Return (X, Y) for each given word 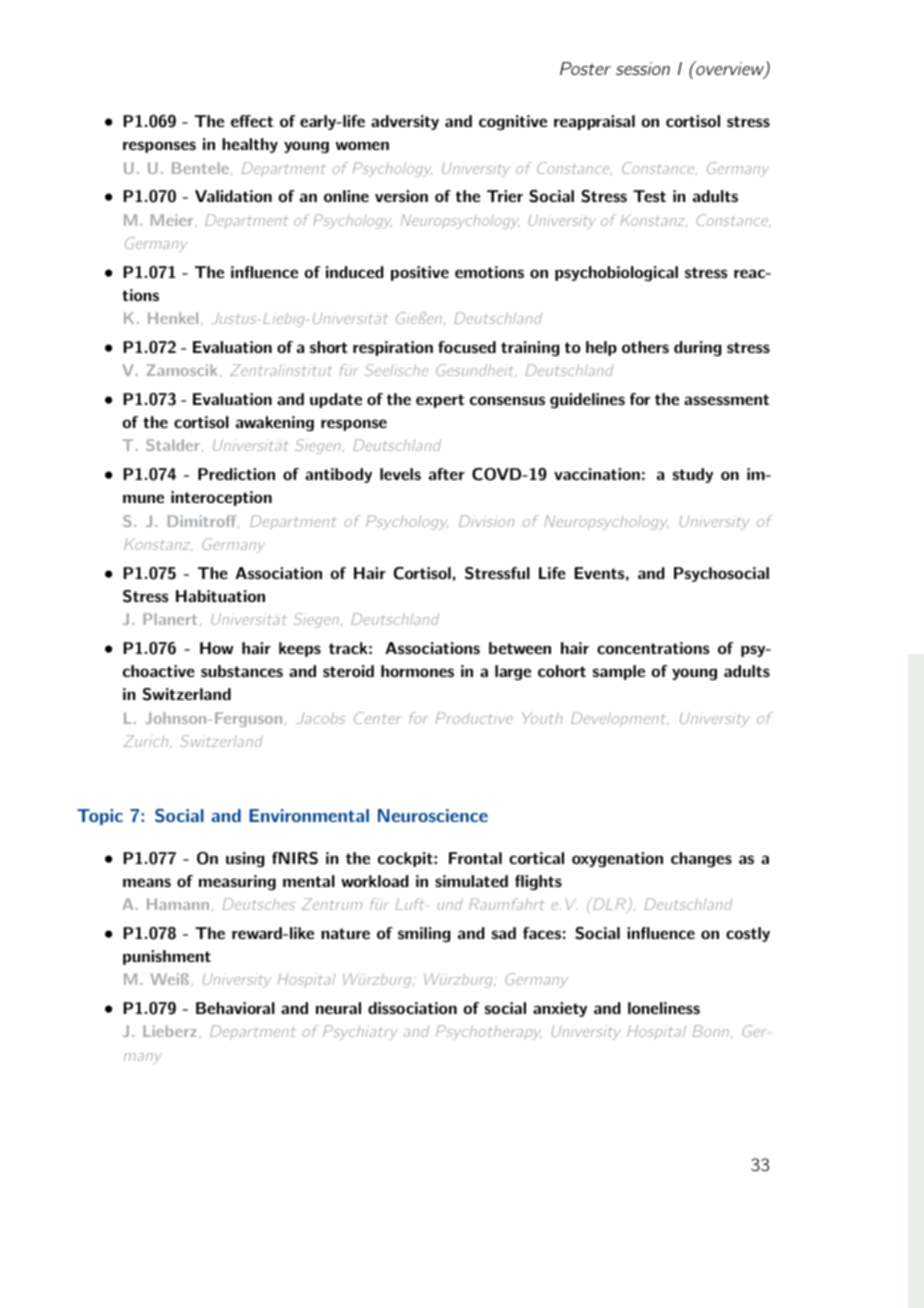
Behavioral (235, 1008)
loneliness (664, 1008)
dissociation (412, 1008)
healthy (250, 145)
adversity (405, 122)
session (643, 68)
